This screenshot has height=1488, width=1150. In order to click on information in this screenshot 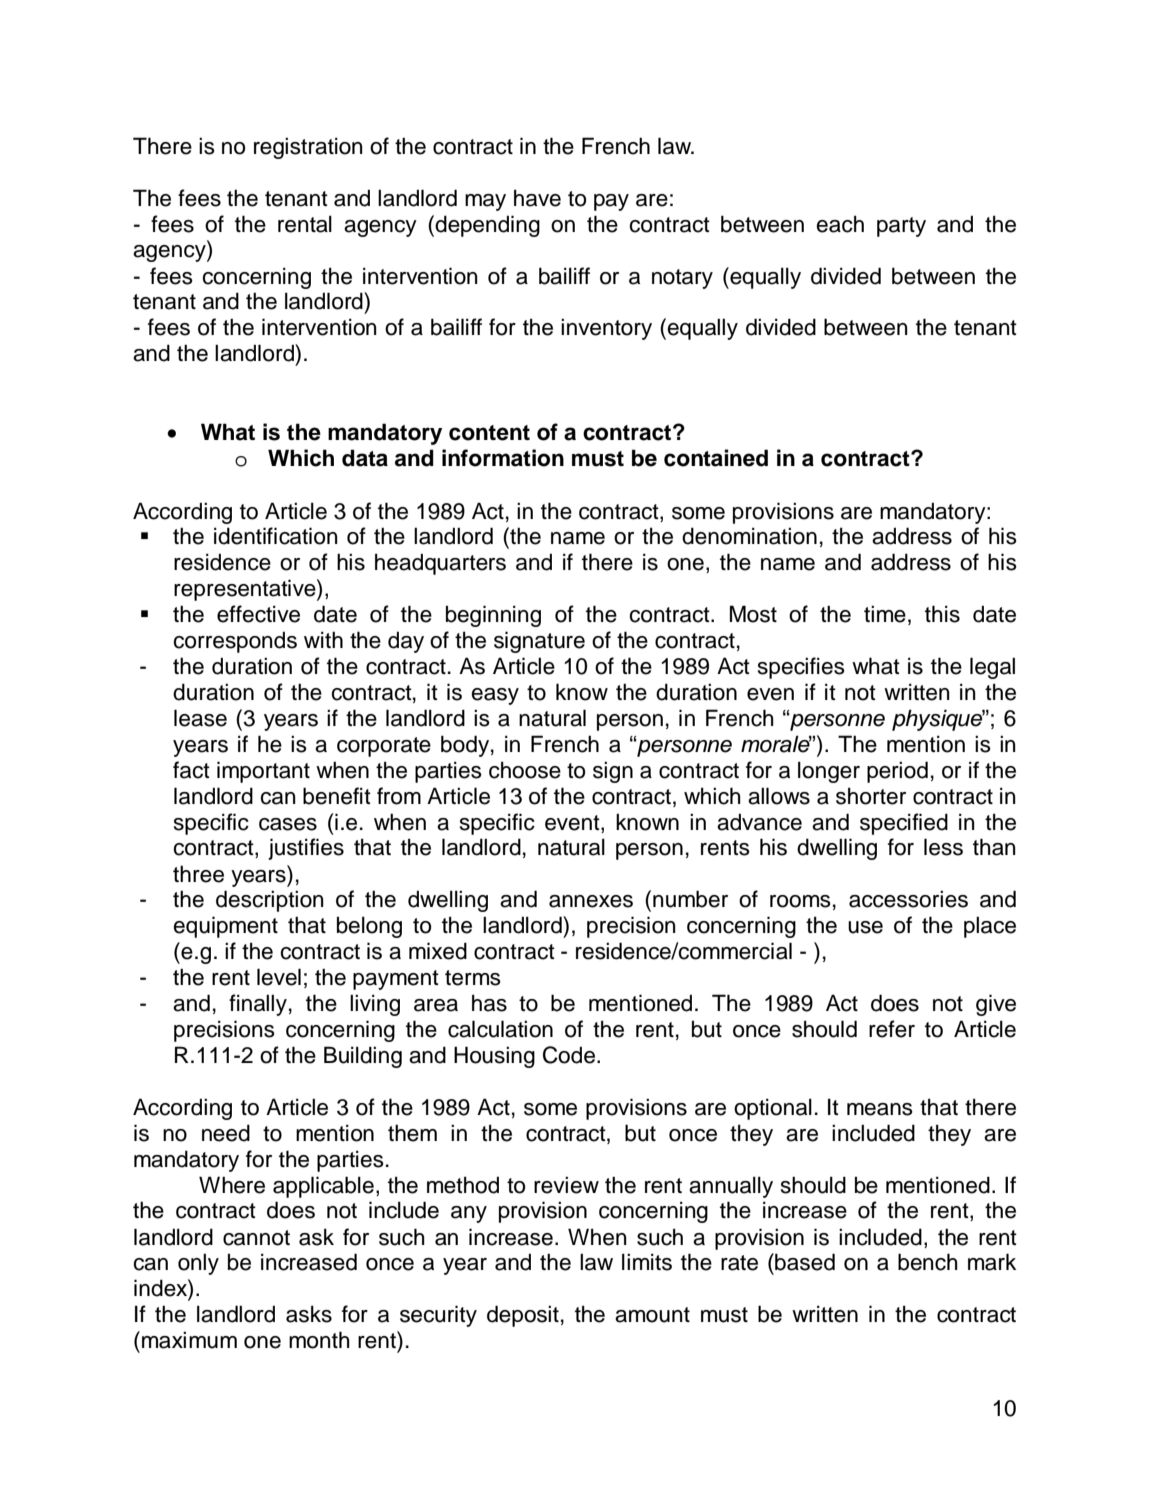, I will do `click(503, 458)`.
